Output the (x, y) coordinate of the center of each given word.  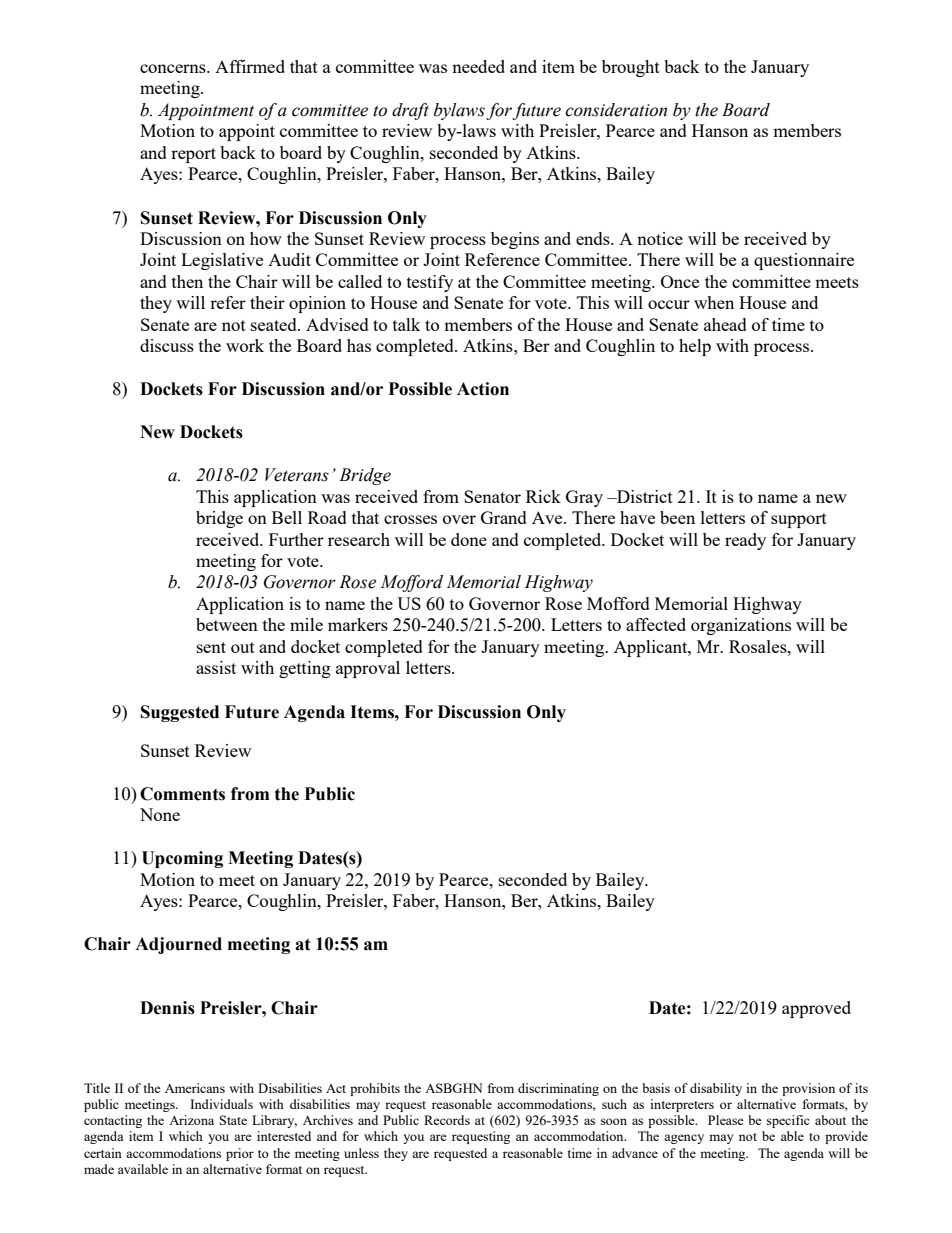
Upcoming (182, 859)
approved (816, 1009)
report (193, 155)
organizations (741, 626)
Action (483, 389)
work (245, 345)
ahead (725, 324)
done (469, 539)
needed (478, 66)
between (227, 624)
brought (631, 68)
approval (368, 669)
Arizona (191, 1120)
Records (447, 1120)
